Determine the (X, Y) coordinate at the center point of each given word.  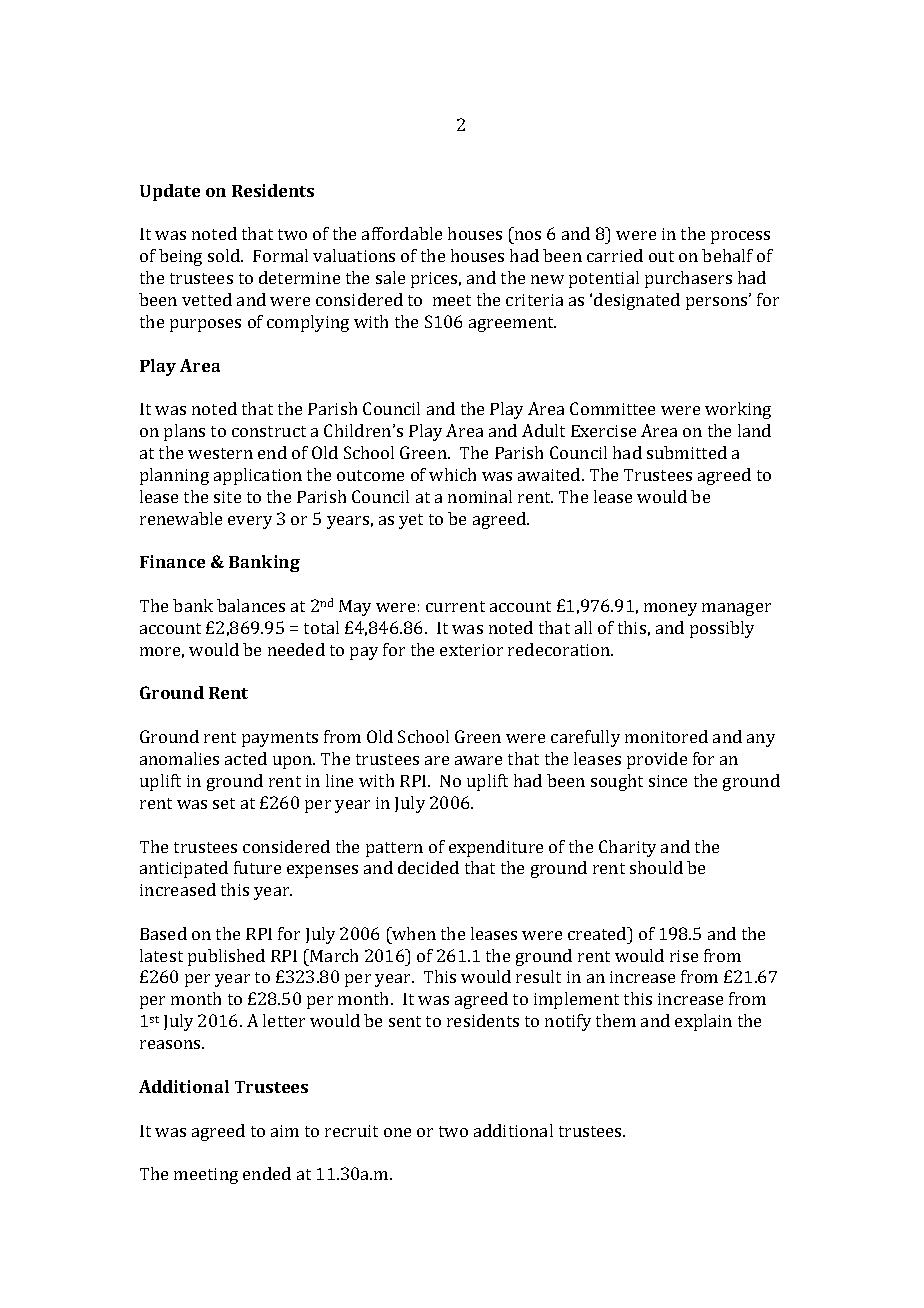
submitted (687, 452)
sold (225, 255)
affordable (402, 233)
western (220, 453)
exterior (471, 650)
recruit (351, 1131)
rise (684, 956)
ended (267, 1173)
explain (703, 1022)
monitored (666, 736)
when (413, 933)
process (740, 237)
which (452, 474)
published (226, 957)
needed (296, 649)
